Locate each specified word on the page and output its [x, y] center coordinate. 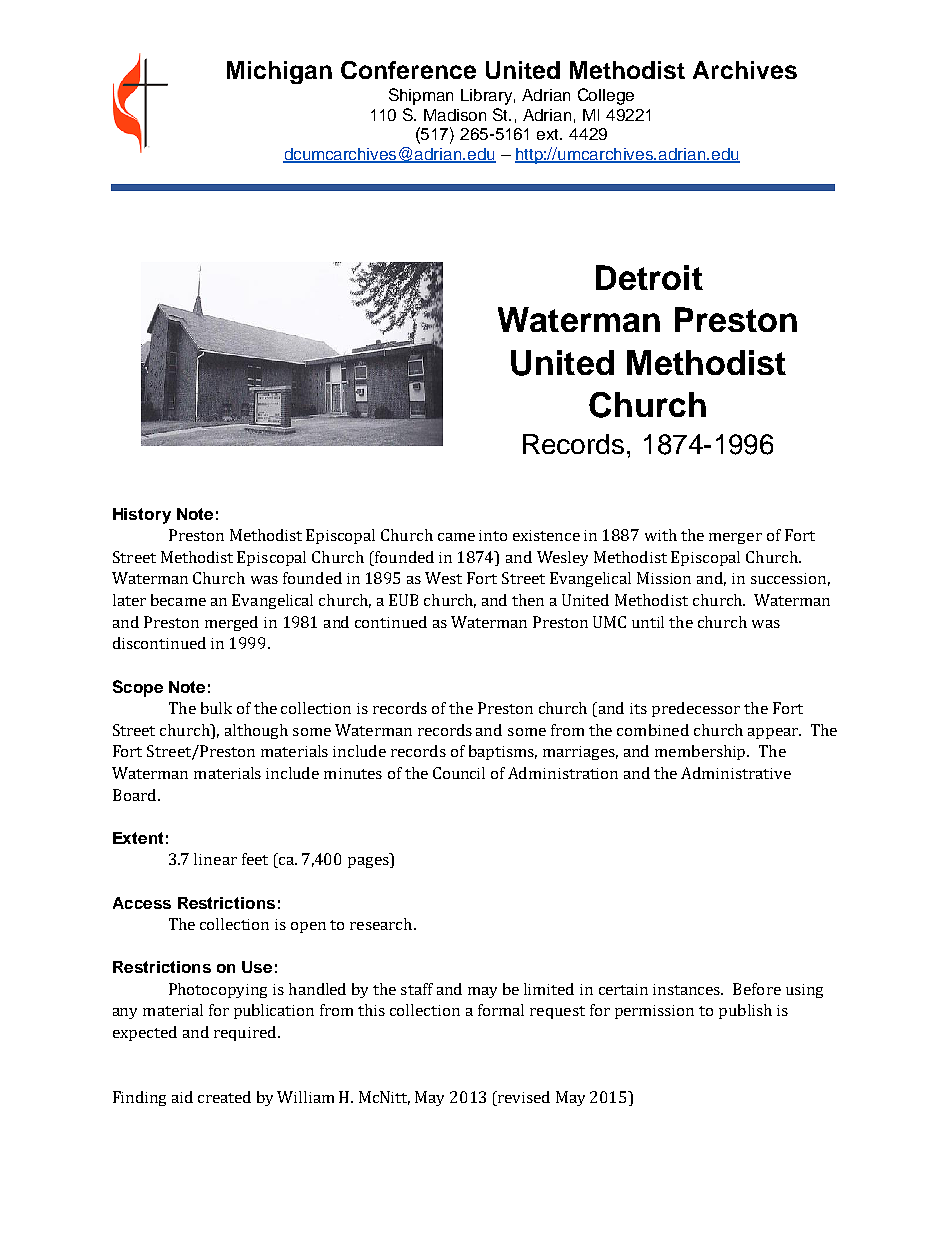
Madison [455, 115]
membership [702, 752]
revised [523, 1098]
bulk [216, 708]
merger [735, 538]
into [493, 535]
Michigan [279, 72]
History [142, 516]
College [606, 96]
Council [459, 773]
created [224, 1097]
